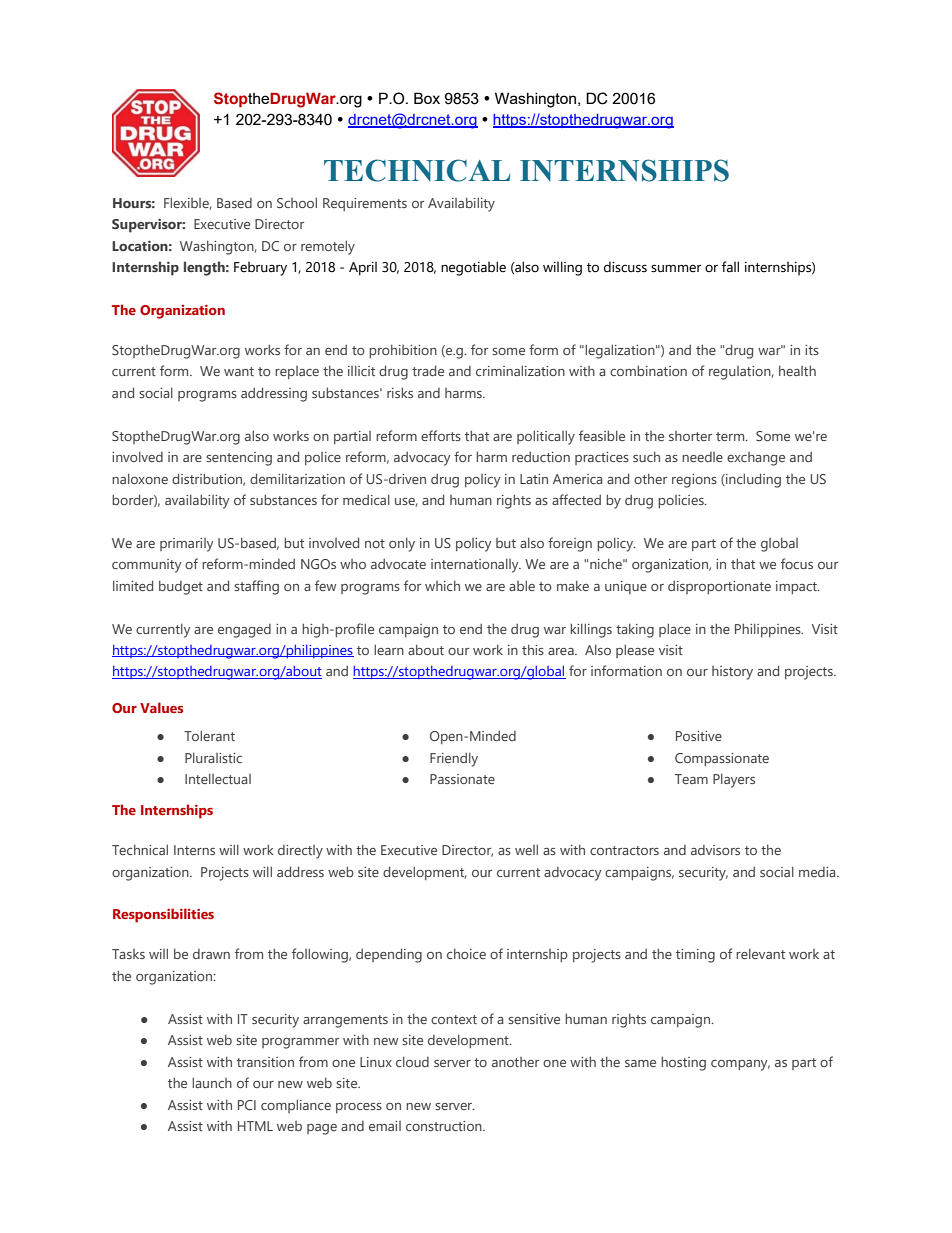  Describe the element at coordinates (442, 586) in the screenshot. I see `which` at that location.
